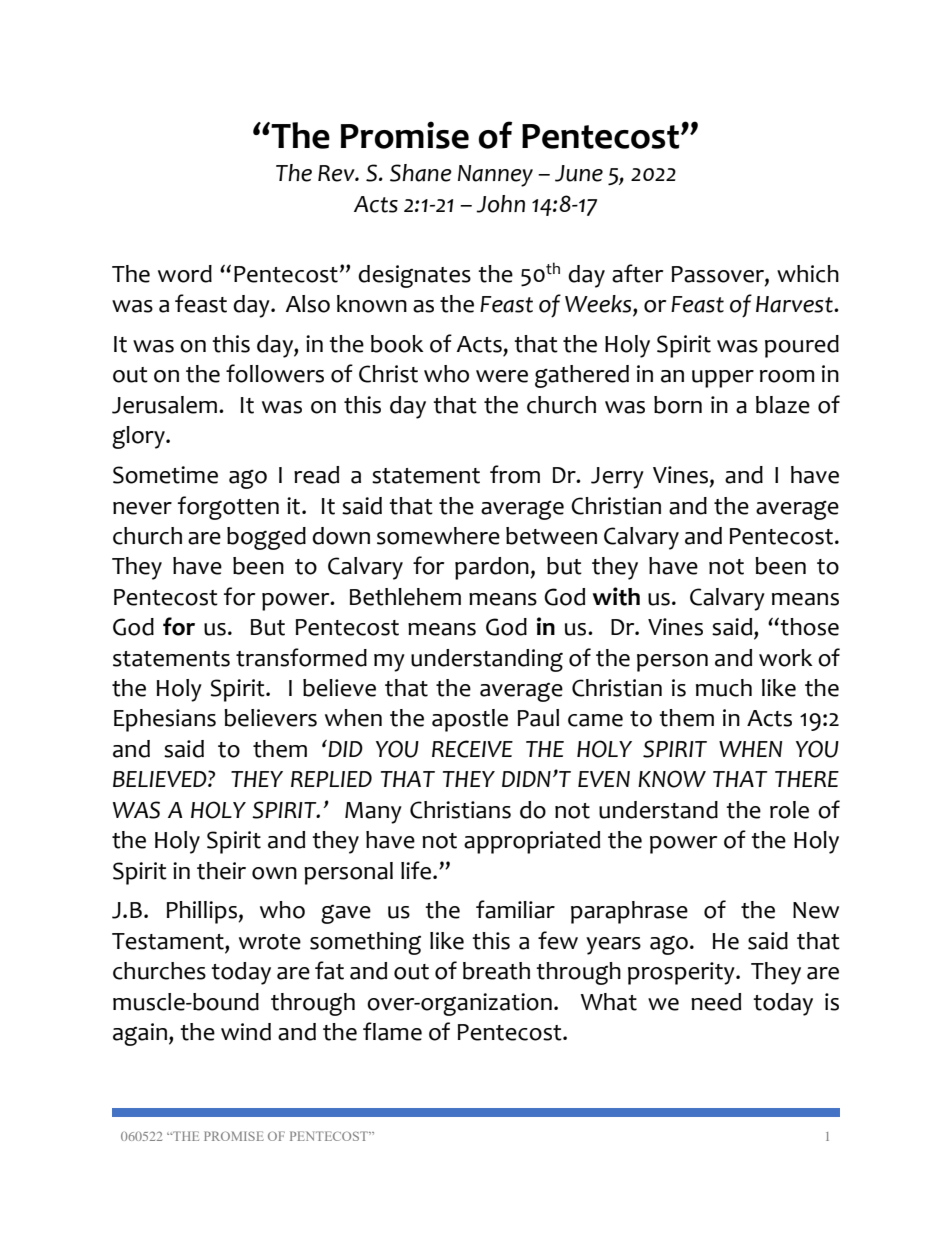 This screenshot has height=1233, width=952. Describe the element at coordinates (723, 379) in the screenshot. I see `upper` at that location.
